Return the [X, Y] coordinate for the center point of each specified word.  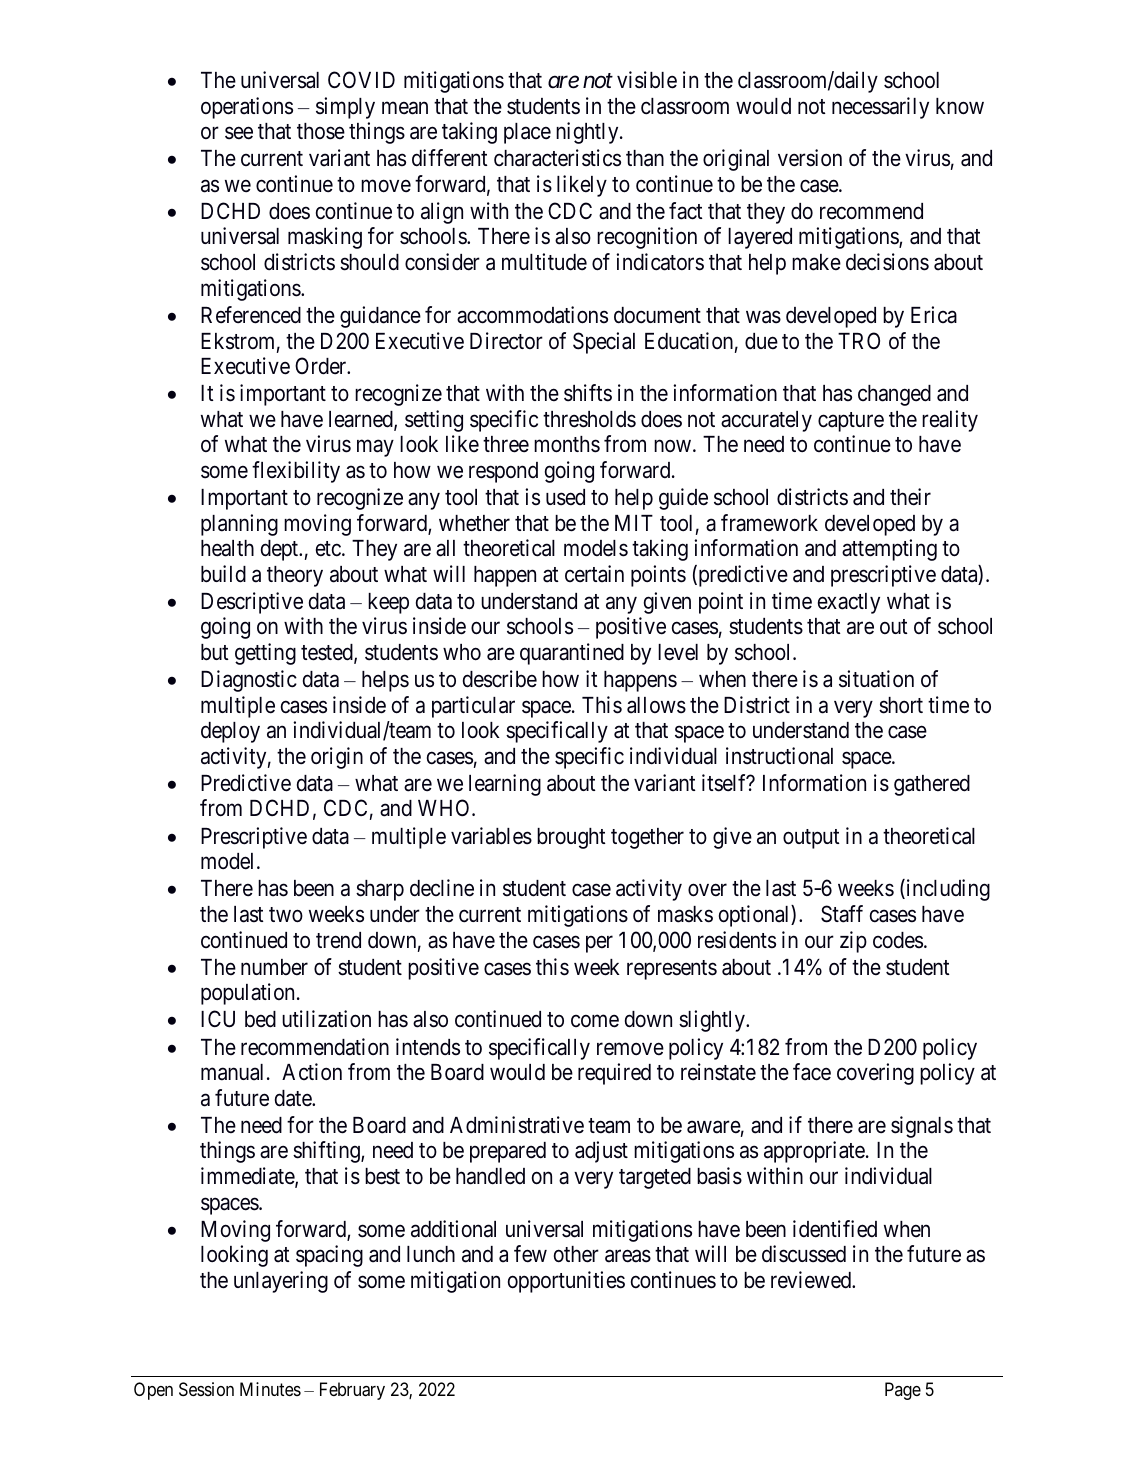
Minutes [270, 1389]
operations [247, 108]
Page [903, 1391]
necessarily [880, 108]
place [527, 133]
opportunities [566, 1282]
